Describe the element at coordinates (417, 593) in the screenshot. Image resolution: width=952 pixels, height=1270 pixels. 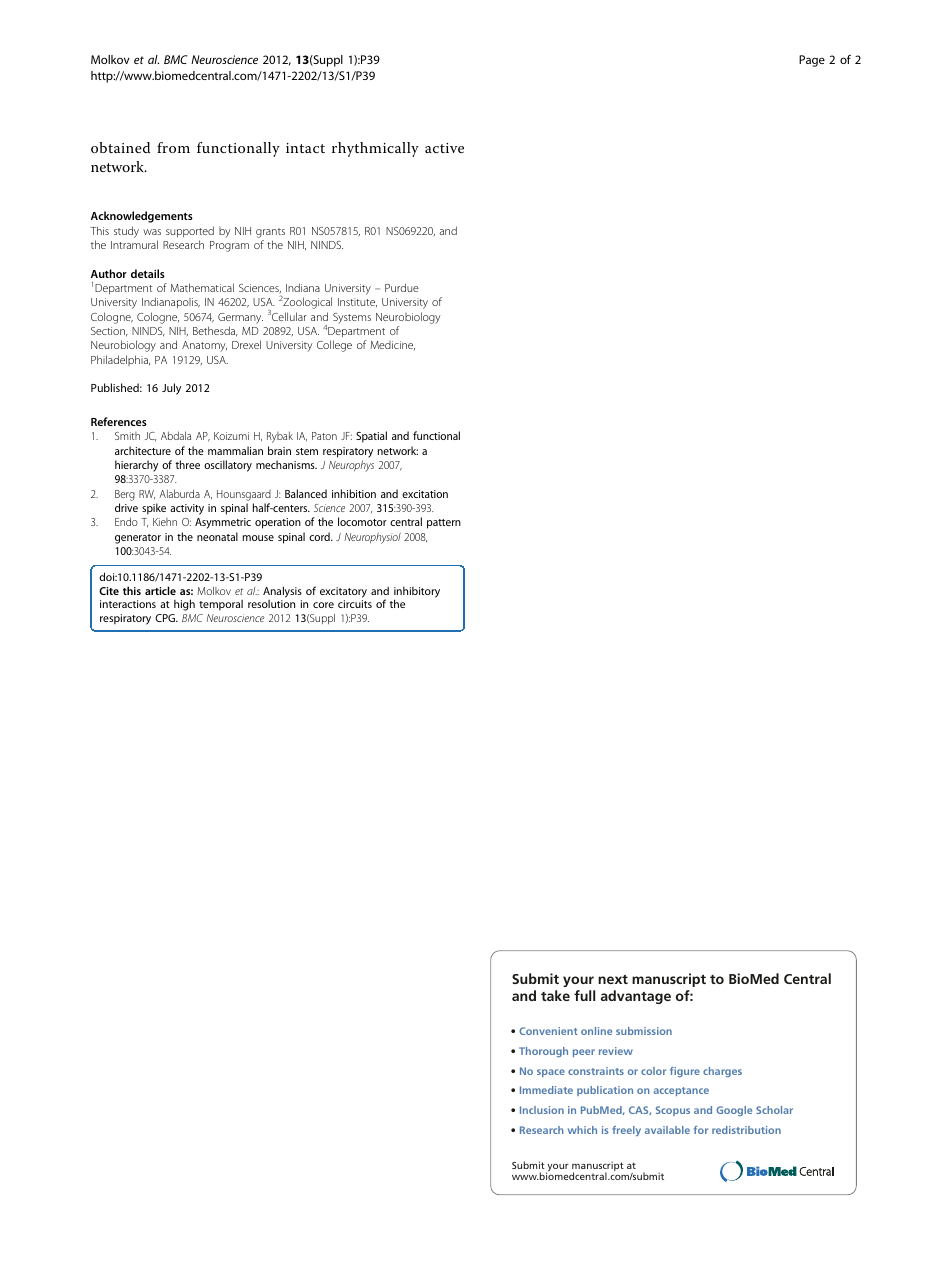
I see `inhibitory` at that location.
